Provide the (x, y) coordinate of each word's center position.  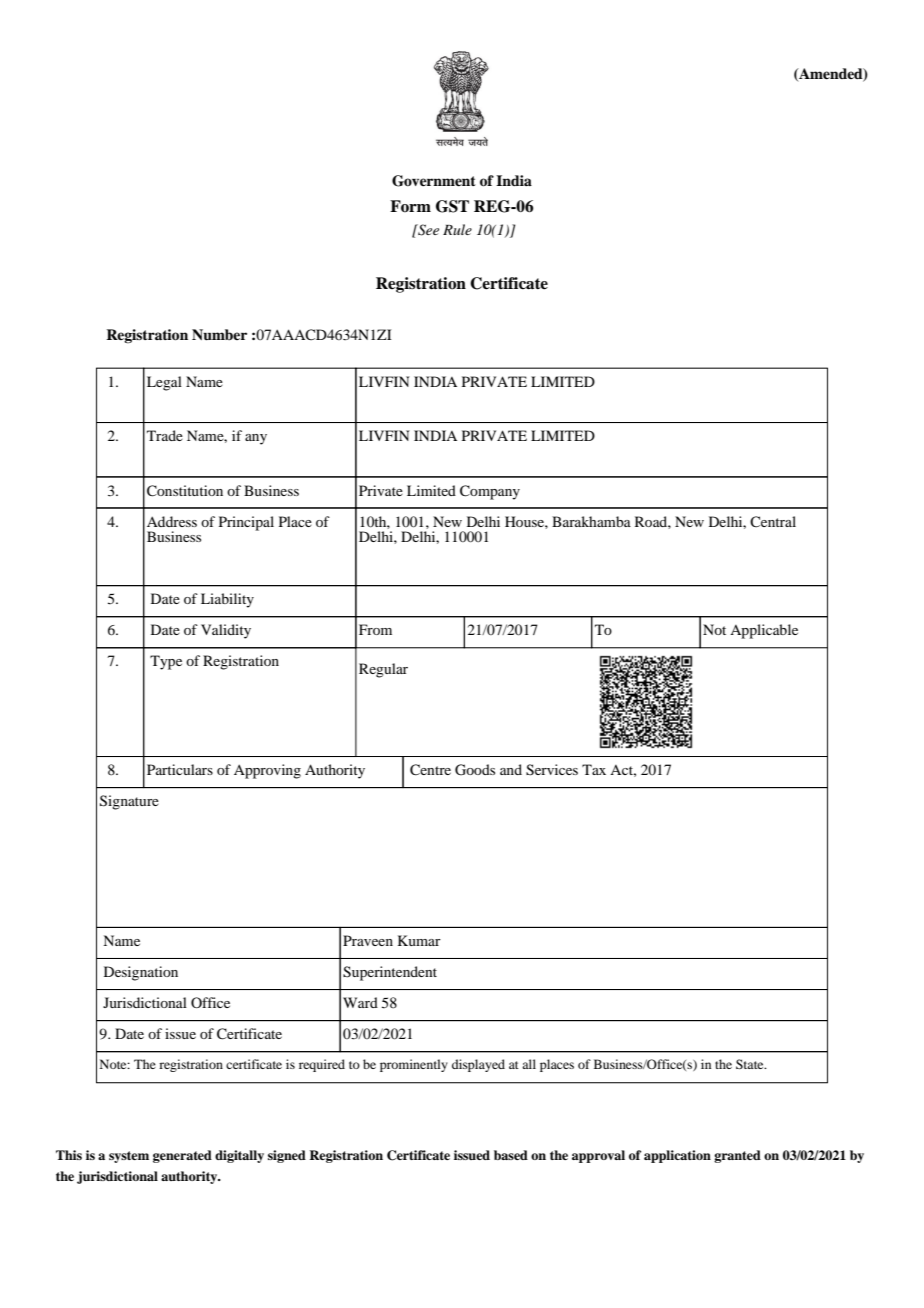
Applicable (764, 631)
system (129, 1157)
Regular (383, 670)
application (677, 1156)
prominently (414, 1065)
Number (219, 335)
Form (410, 206)
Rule (457, 229)
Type (166, 662)
